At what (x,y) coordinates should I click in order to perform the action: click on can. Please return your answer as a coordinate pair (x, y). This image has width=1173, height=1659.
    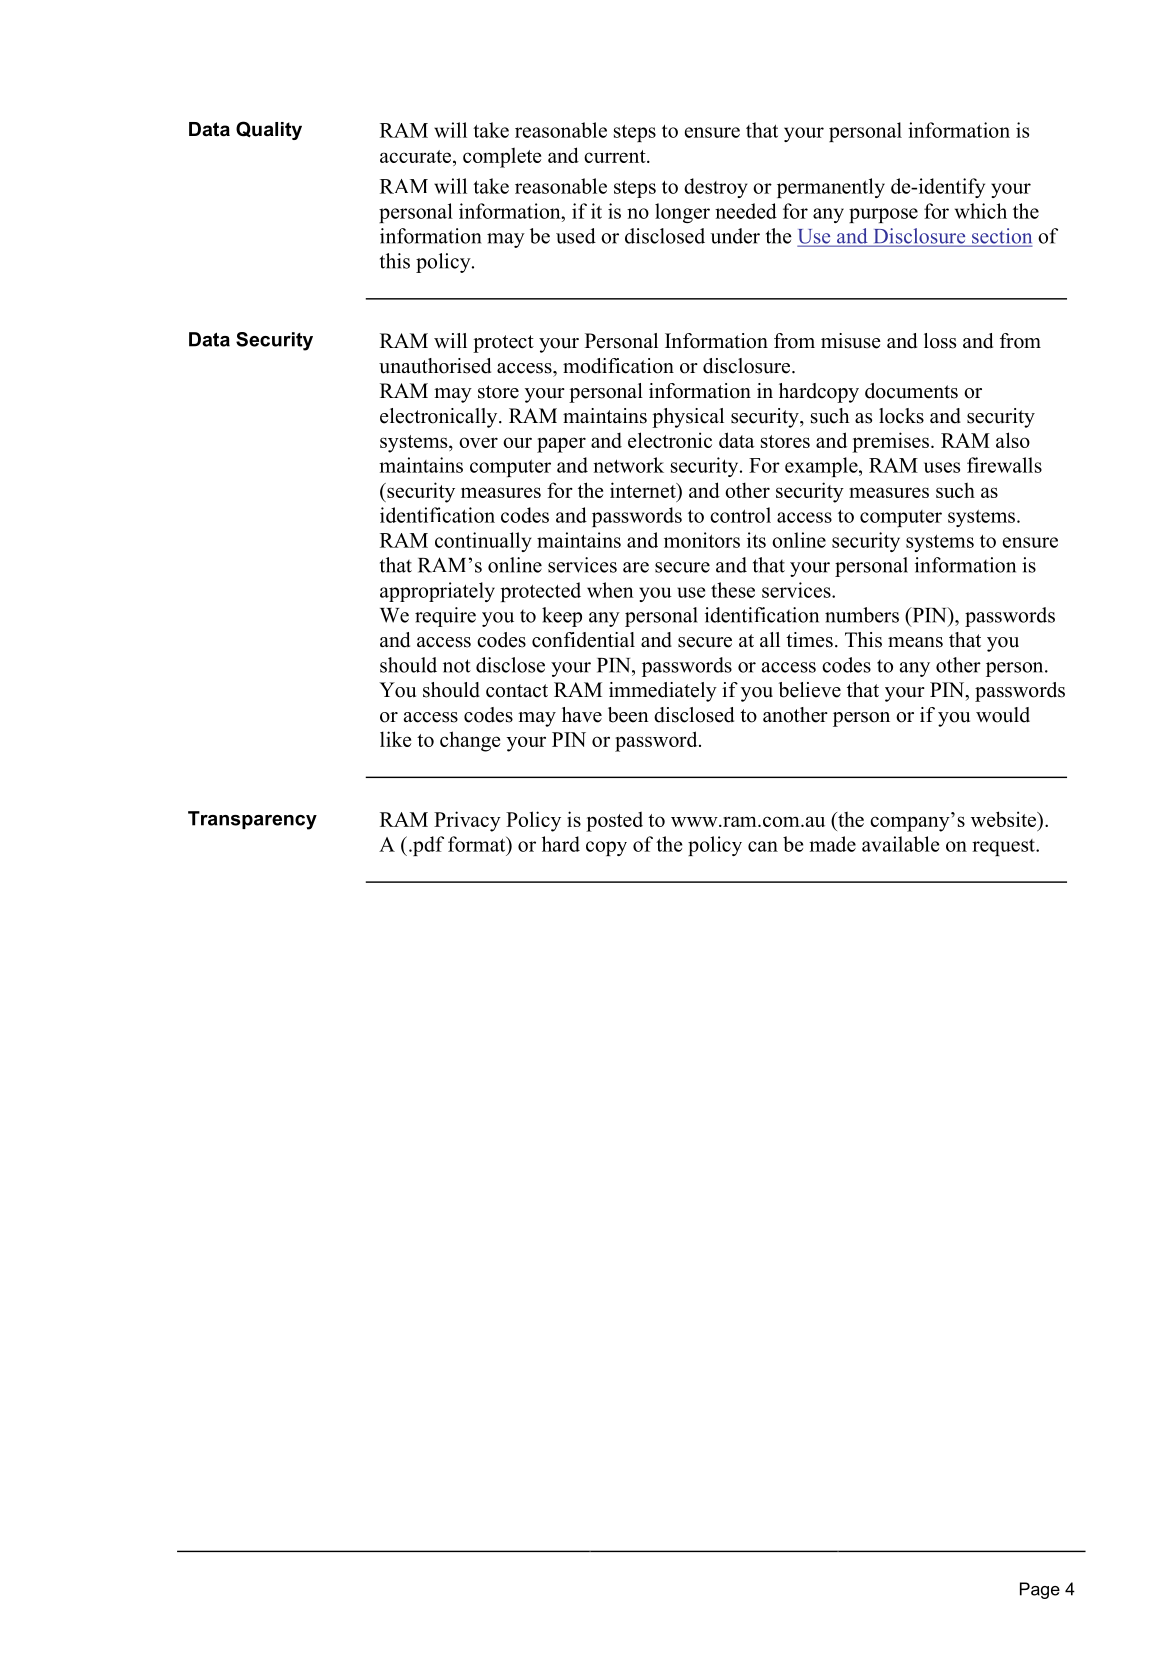
    Looking at the image, I should click on (763, 846).
